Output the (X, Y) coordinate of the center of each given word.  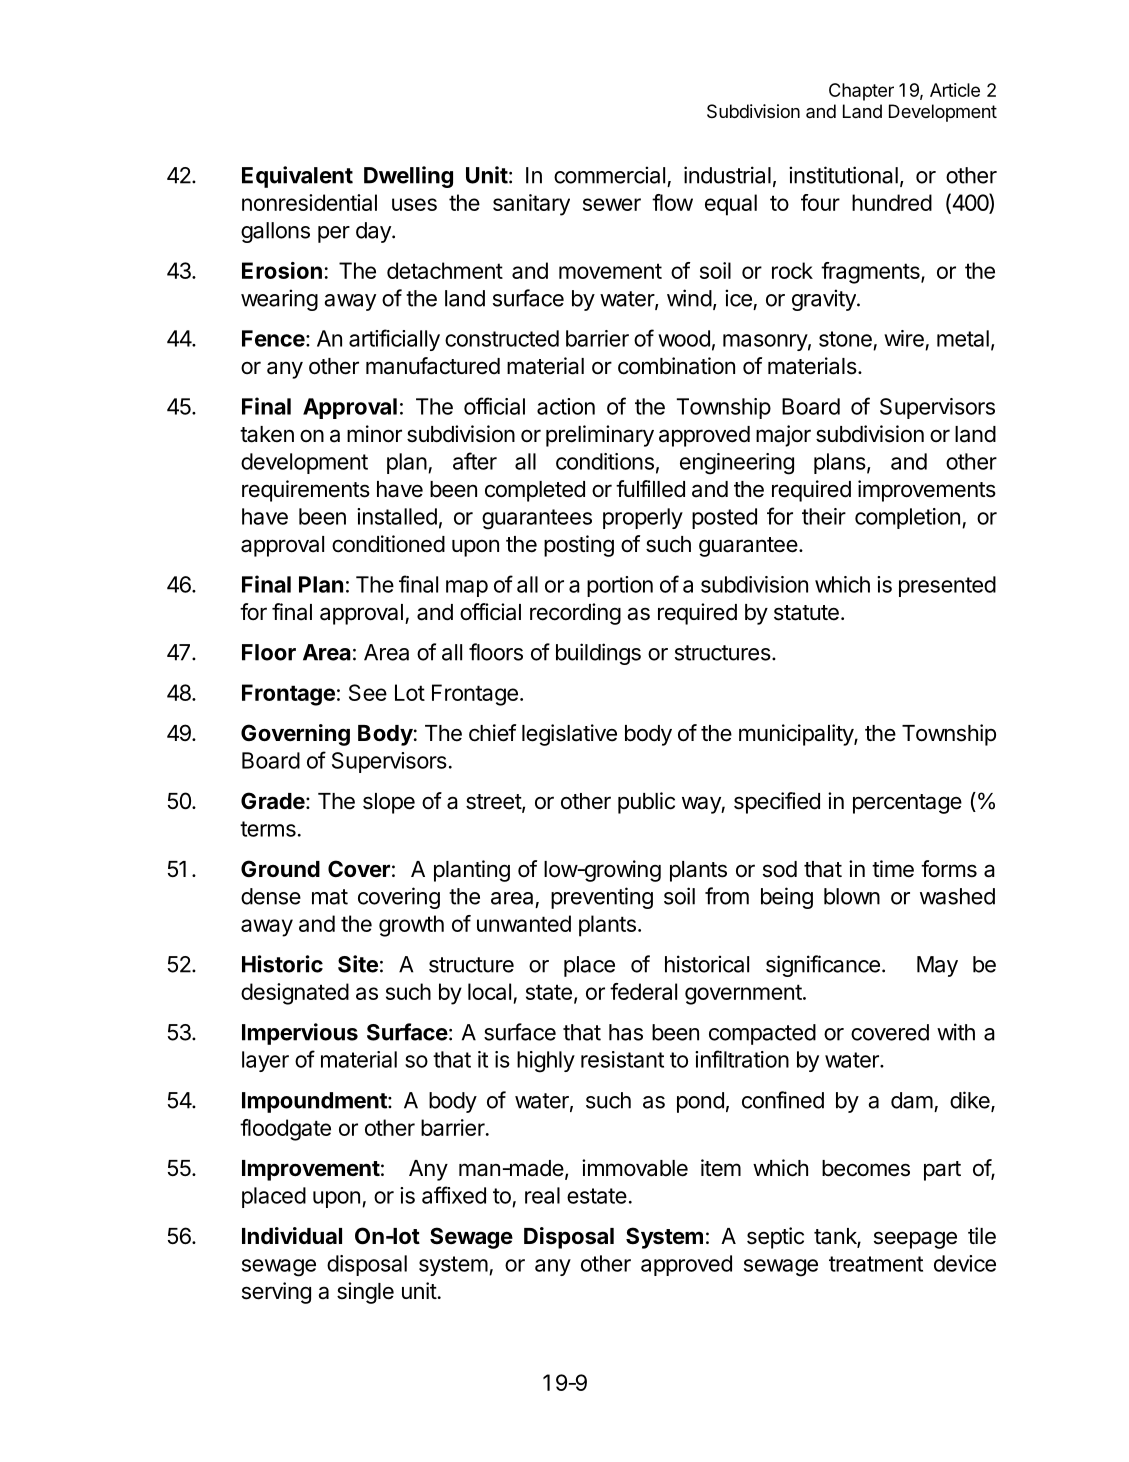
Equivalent (297, 177)
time (893, 869)
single (365, 1293)
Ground (280, 868)
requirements (306, 491)
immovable (635, 1168)
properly (643, 518)
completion (907, 518)
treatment (876, 1264)
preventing (602, 898)
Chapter (861, 92)
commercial (609, 175)
